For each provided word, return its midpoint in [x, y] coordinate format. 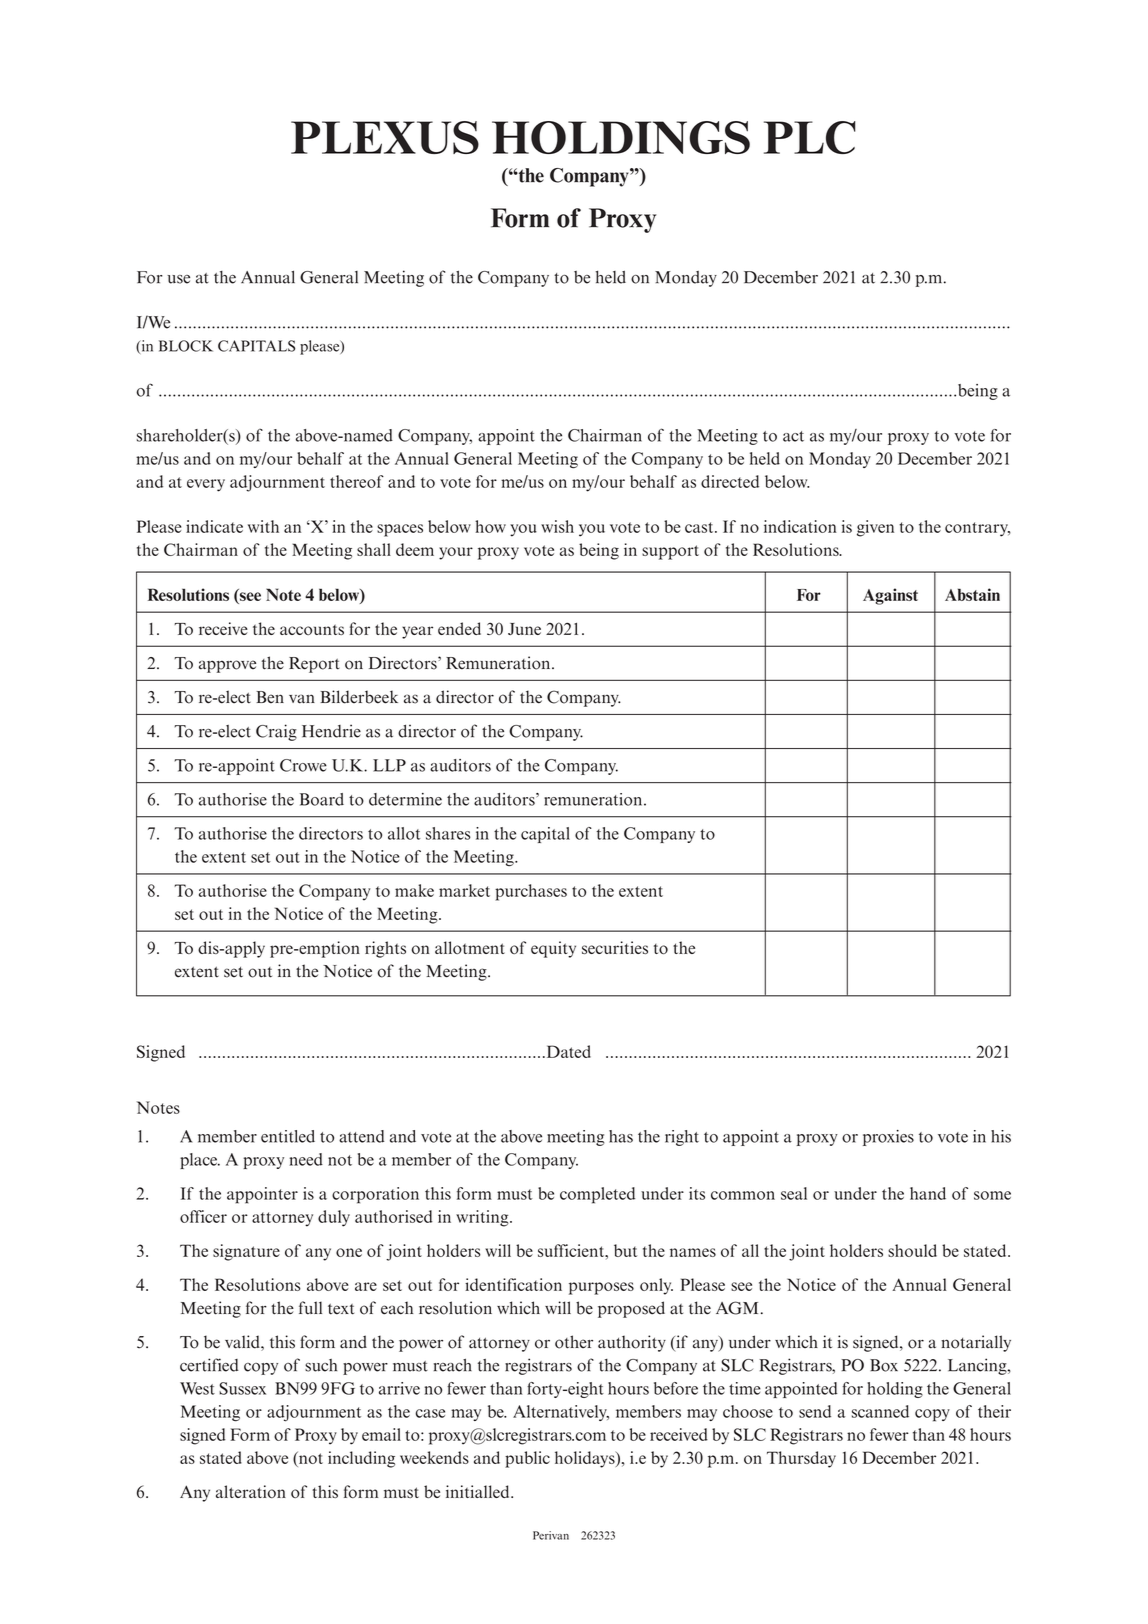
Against [890, 596]
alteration [251, 1491]
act [793, 436]
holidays [586, 1459]
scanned [880, 1411]
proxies [888, 1138]
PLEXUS [385, 137]
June [524, 629]
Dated [567, 1051]
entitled [288, 1136]
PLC [810, 137]
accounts [312, 630]
